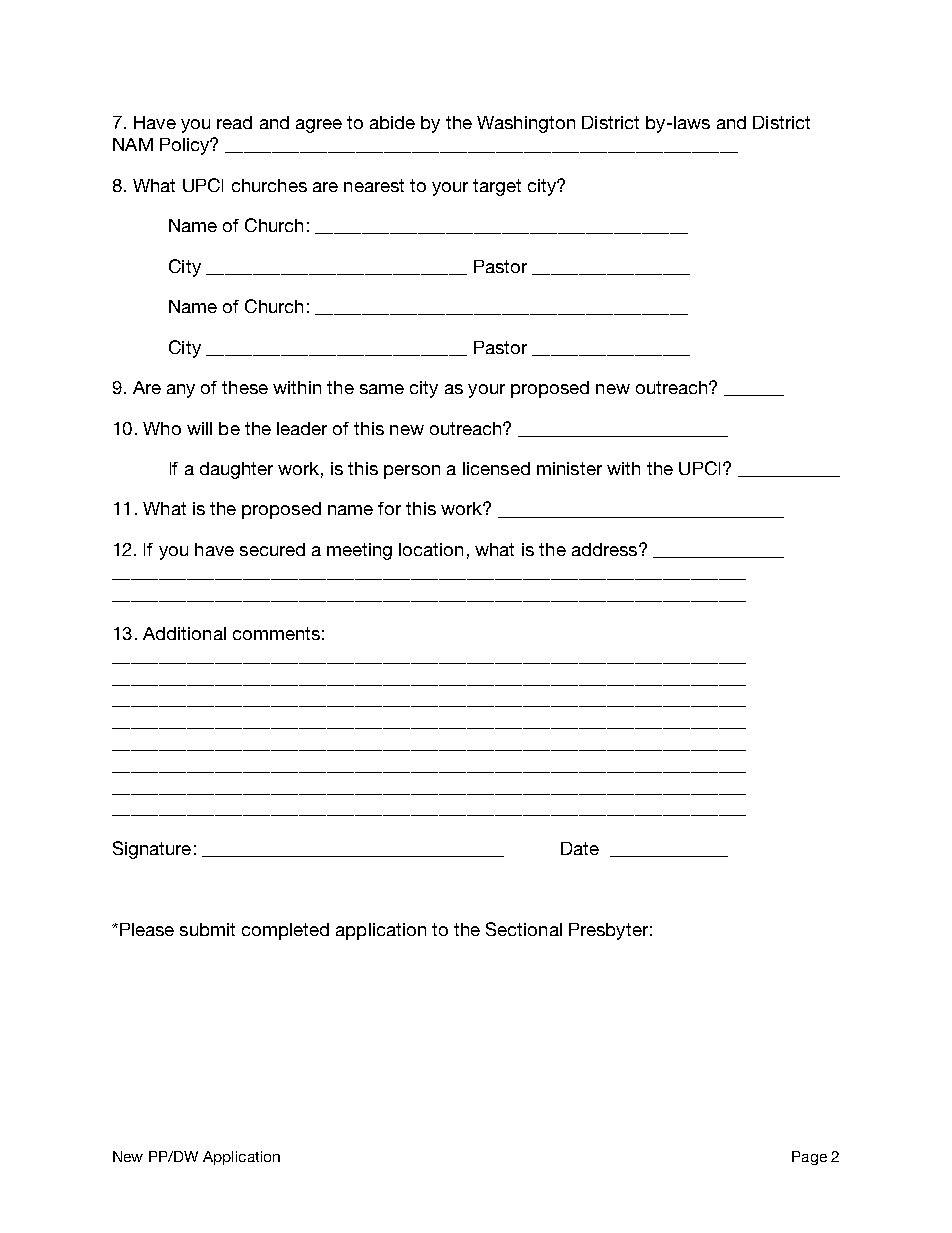 The image size is (952, 1233). I want to click on read, so click(234, 122).
